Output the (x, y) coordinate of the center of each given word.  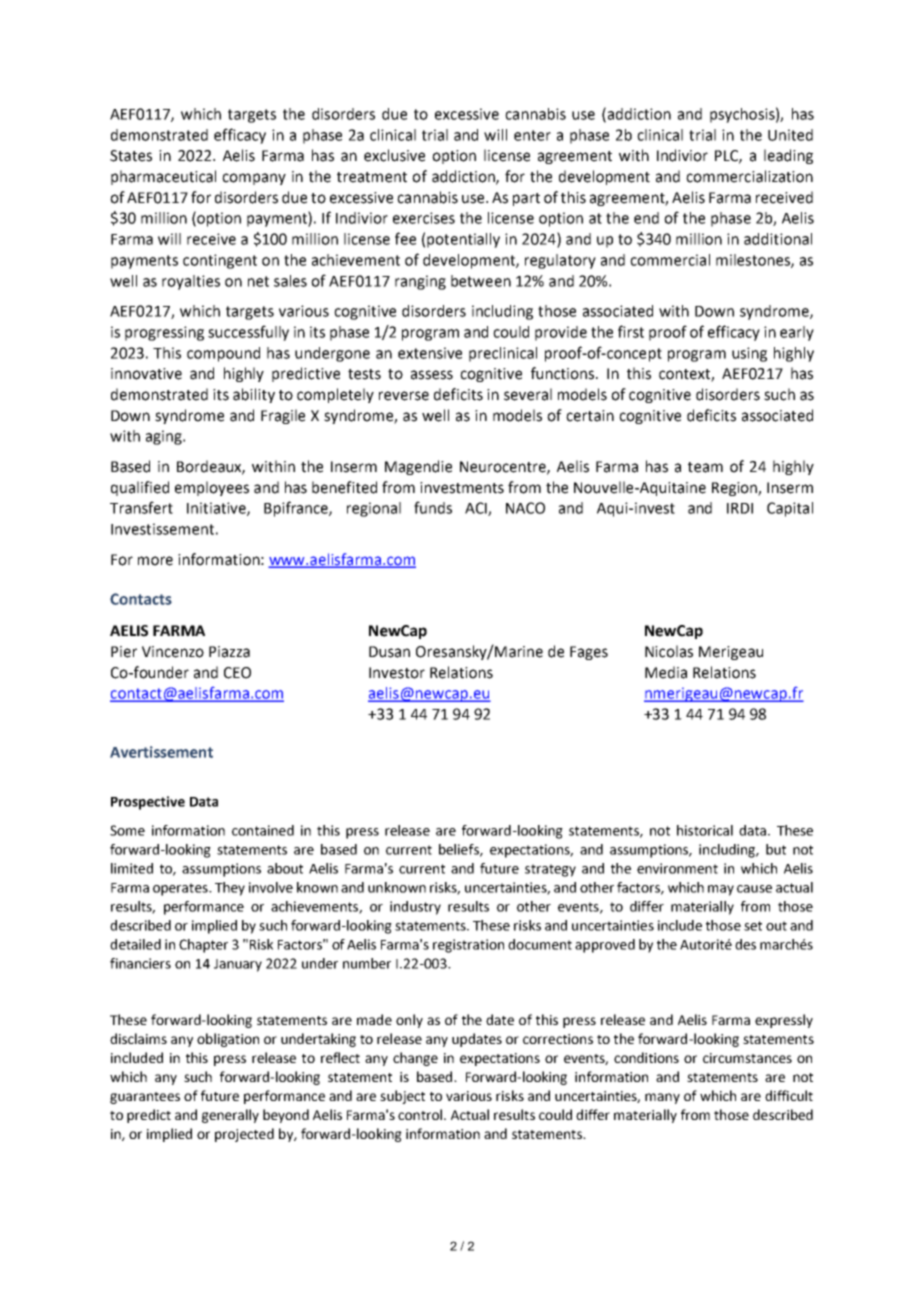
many (662, 1098)
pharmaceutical (163, 177)
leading (788, 156)
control (421, 1114)
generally (230, 1116)
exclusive (394, 155)
